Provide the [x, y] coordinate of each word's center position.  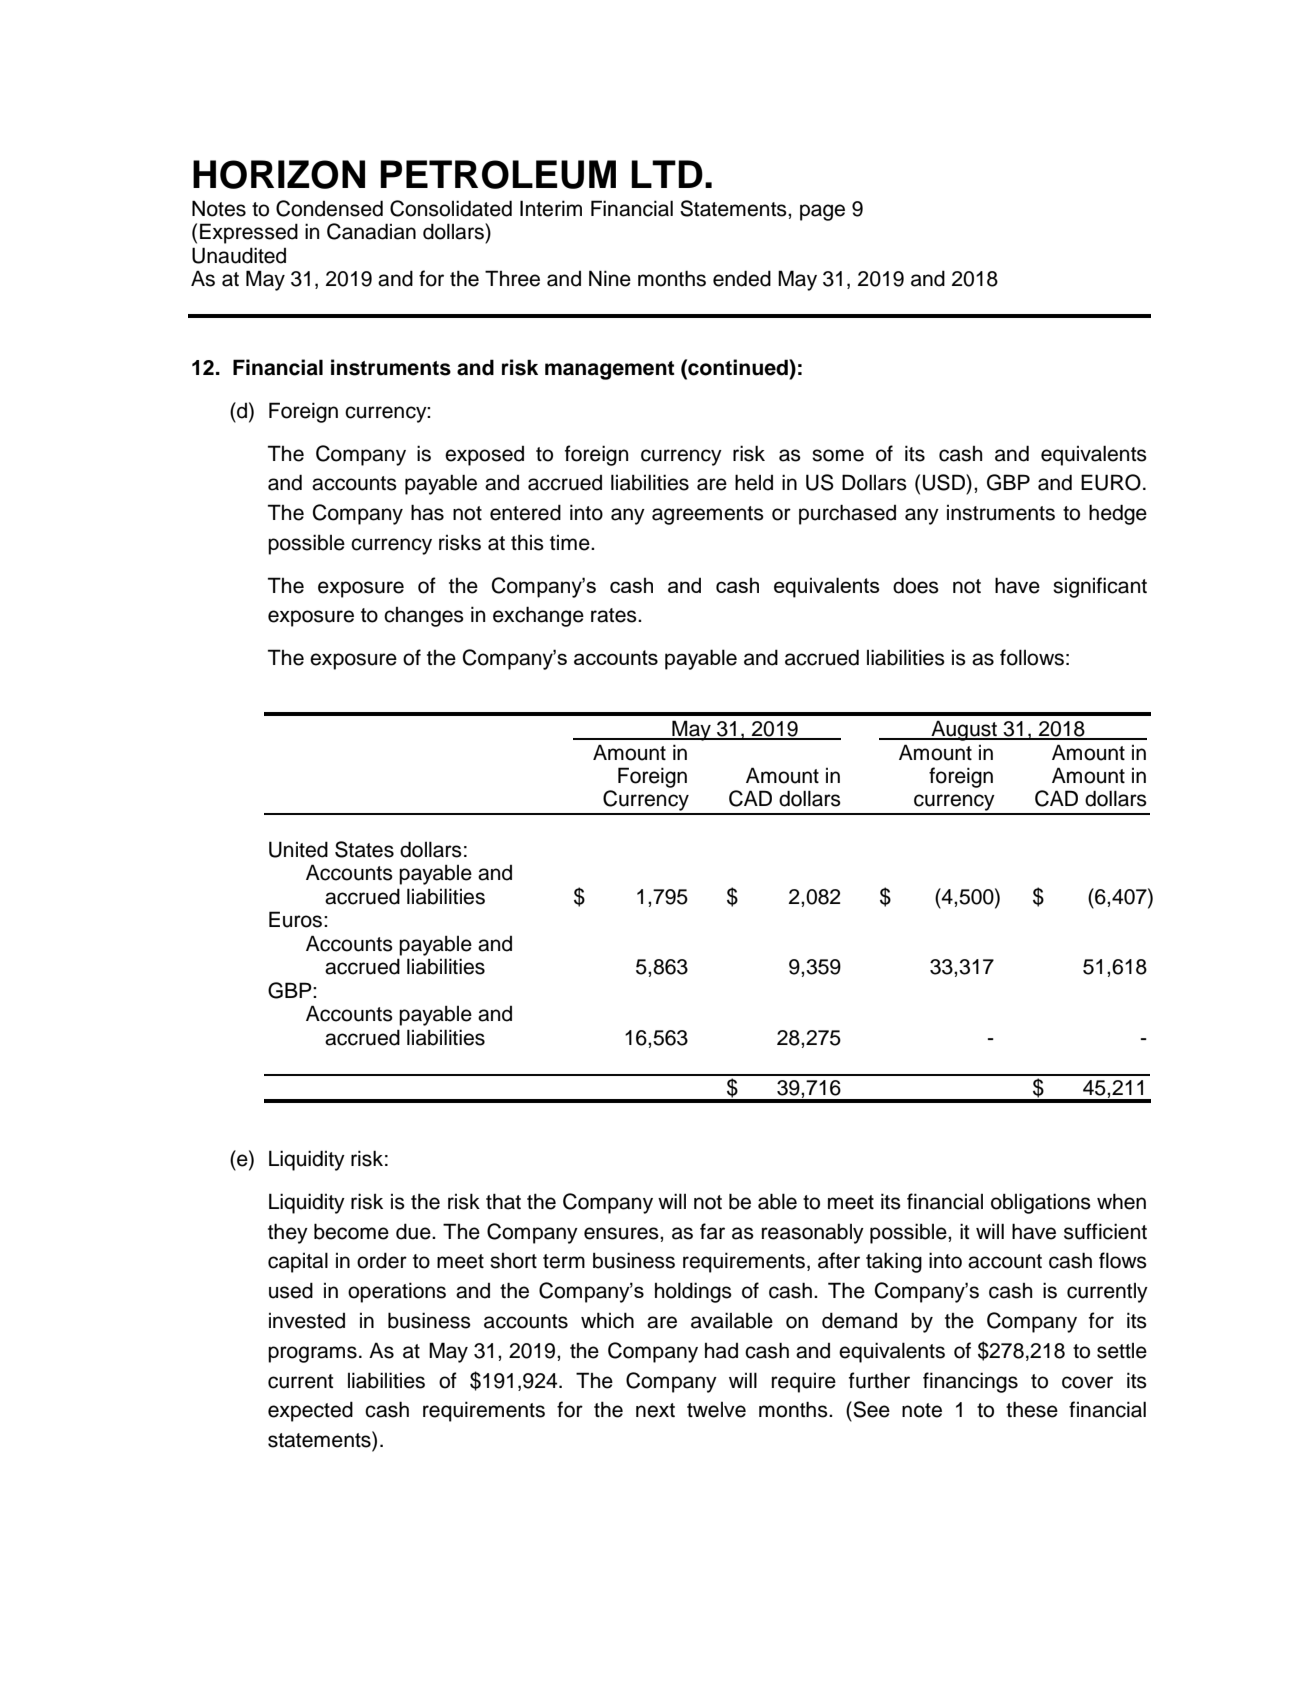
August [964, 730]
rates [615, 615]
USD [945, 482]
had [721, 1351]
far [712, 1231]
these [1032, 1409]
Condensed [329, 208]
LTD [667, 174]
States [364, 849]
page [822, 212]
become [351, 1231]
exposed [484, 456]
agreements [708, 515]
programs [312, 1354]
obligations [1041, 1203]
